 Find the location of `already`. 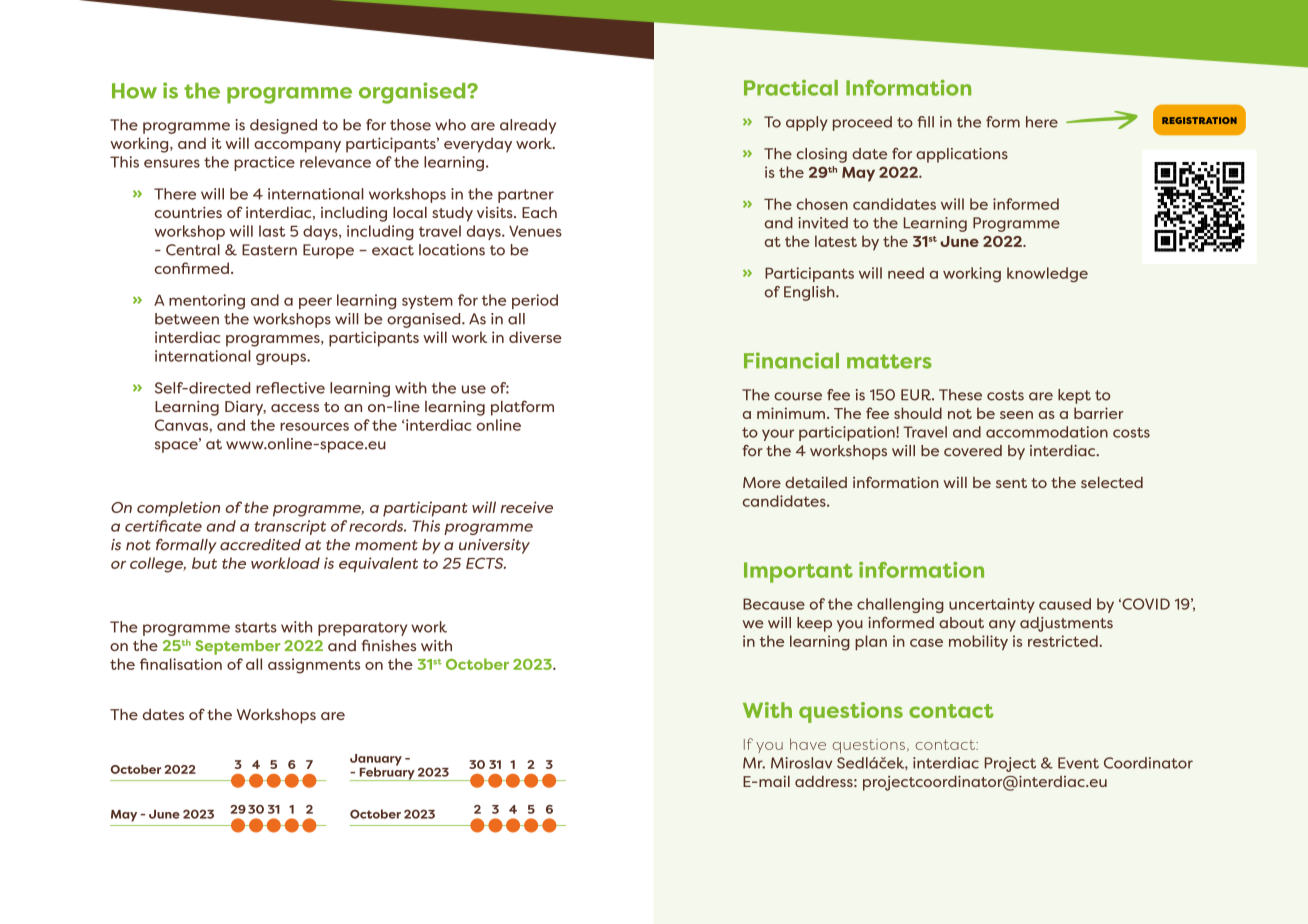

already is located at coordinates (528, 126).
